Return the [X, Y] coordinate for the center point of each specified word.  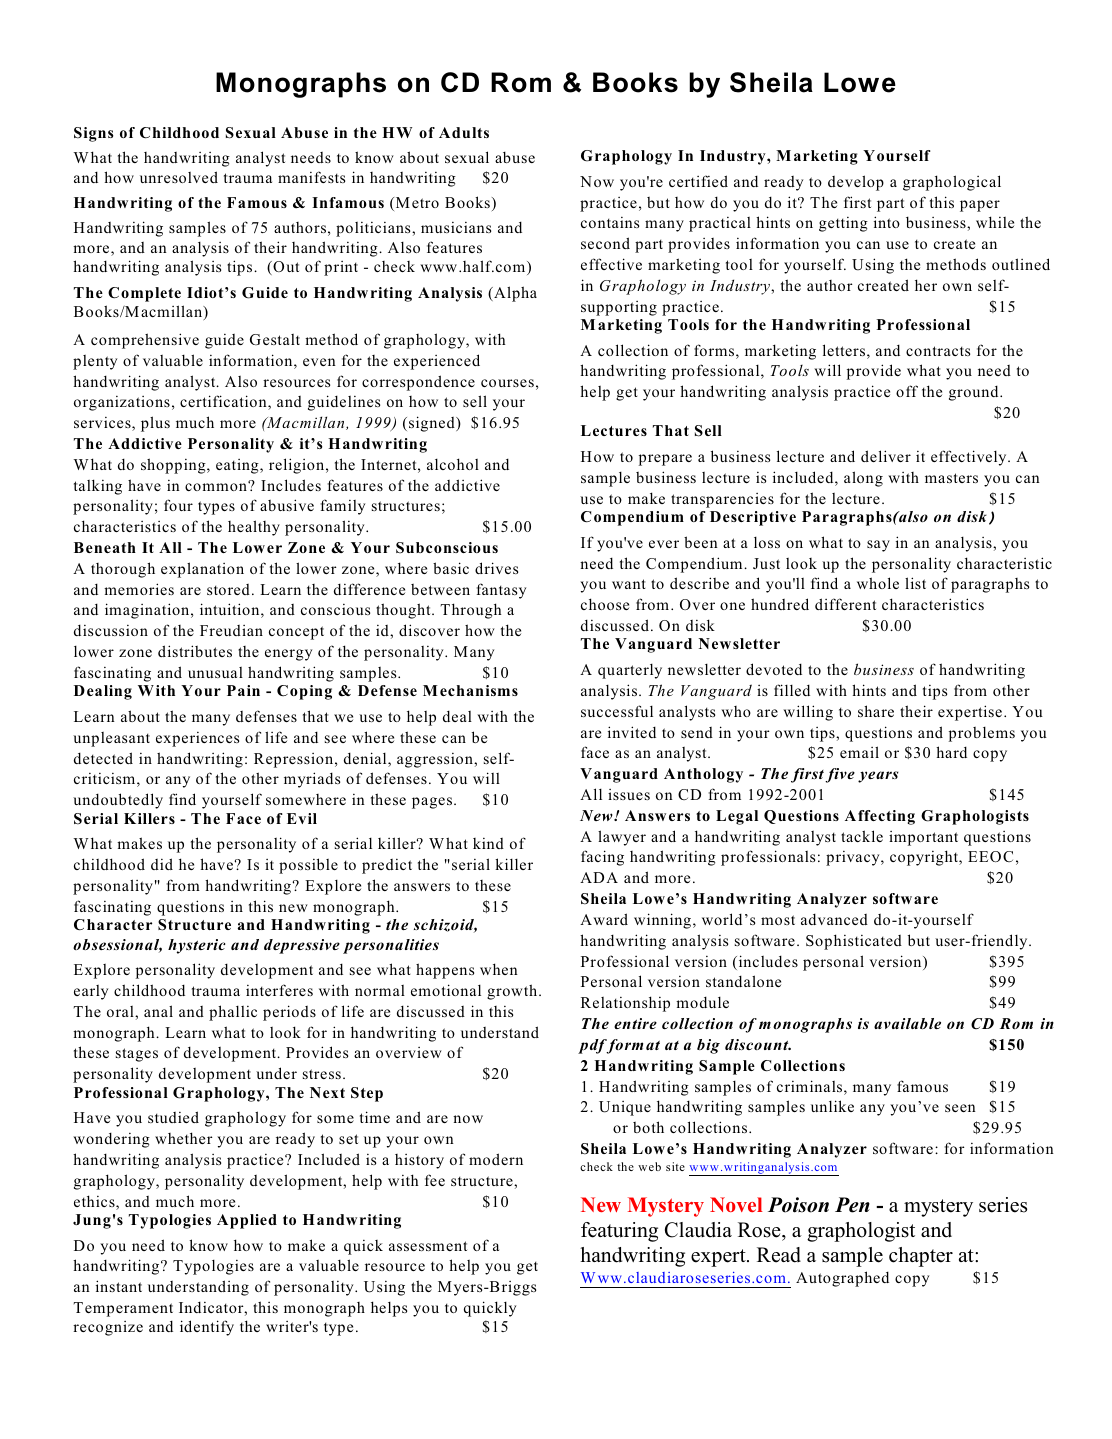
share [876, 711]
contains [610, 222]
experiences [197, 739]
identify [207, 1328]
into [887, 222]
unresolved [179, 177]
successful [617, 711]
